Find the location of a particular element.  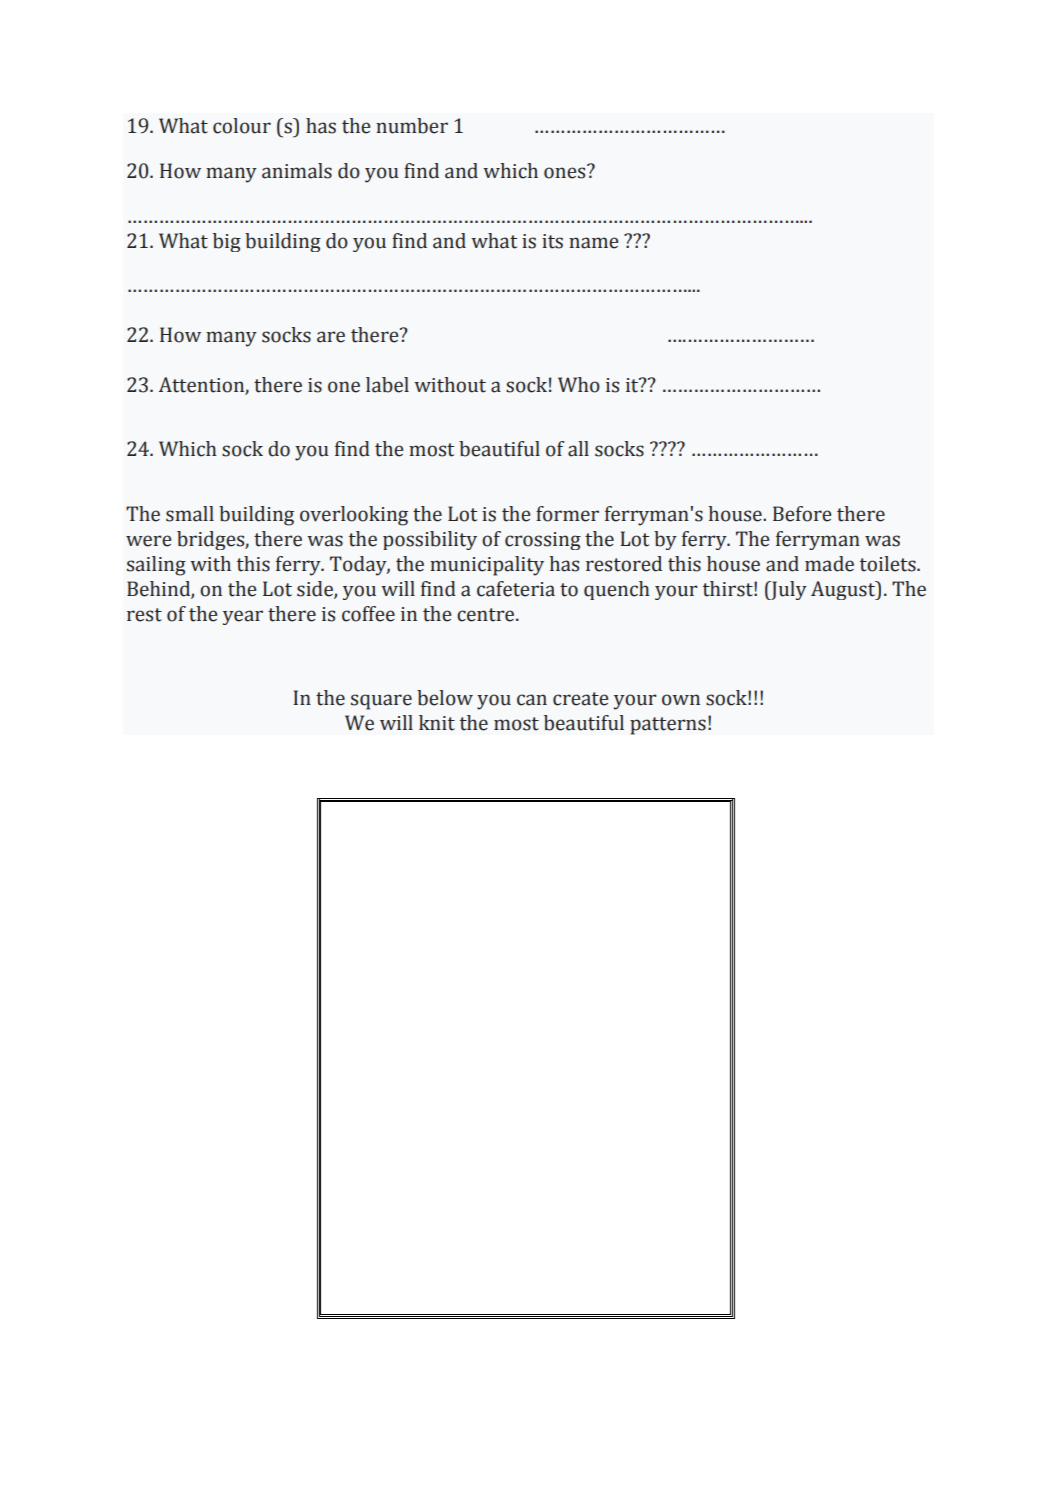

cafeteria is located at coordinates (516, 589).
